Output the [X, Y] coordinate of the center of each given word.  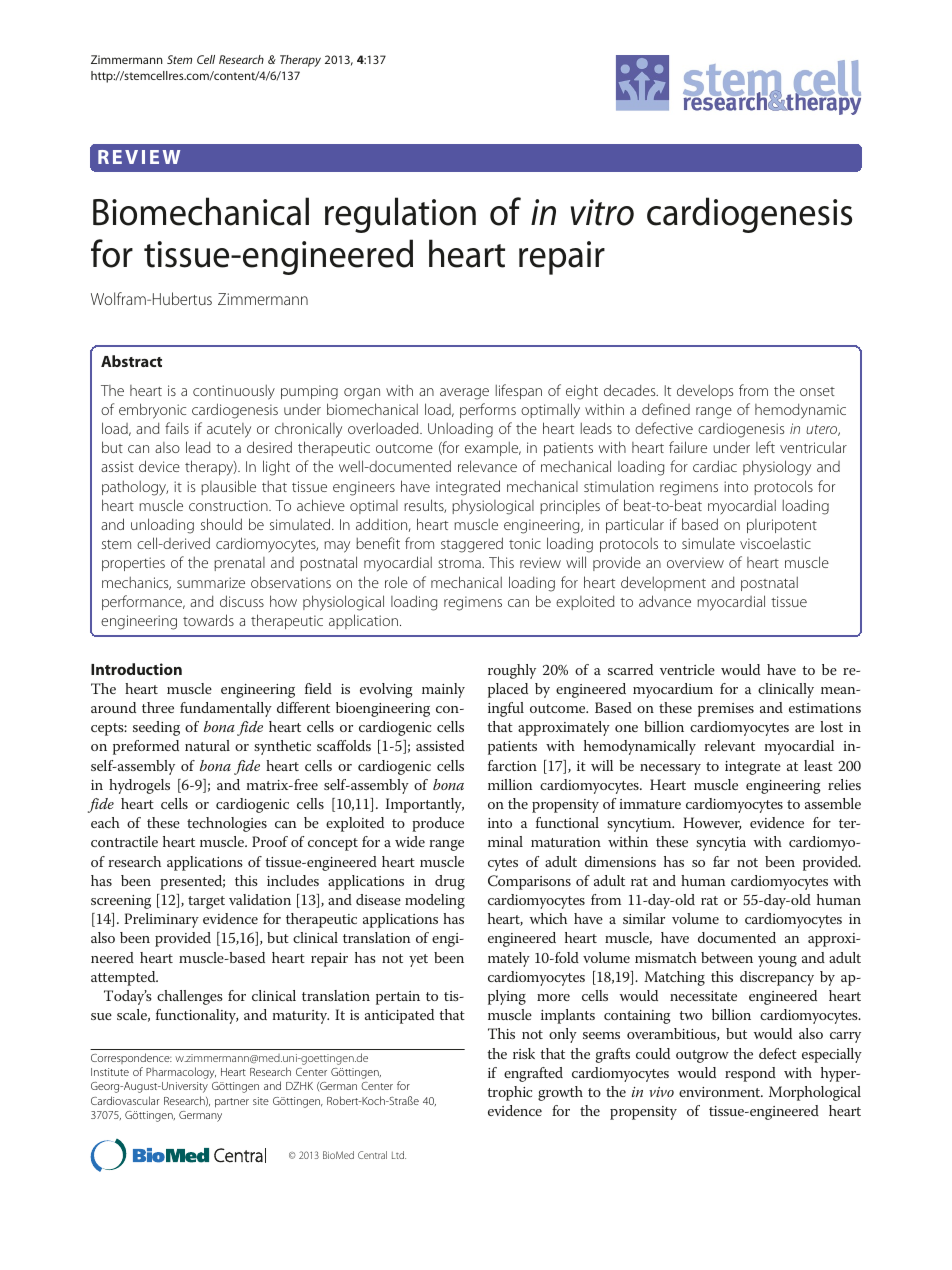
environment [721, 1092]
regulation [400, 215]
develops [705, 391]
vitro [602, 212]
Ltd [399, 1155]
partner [232, 1103]
